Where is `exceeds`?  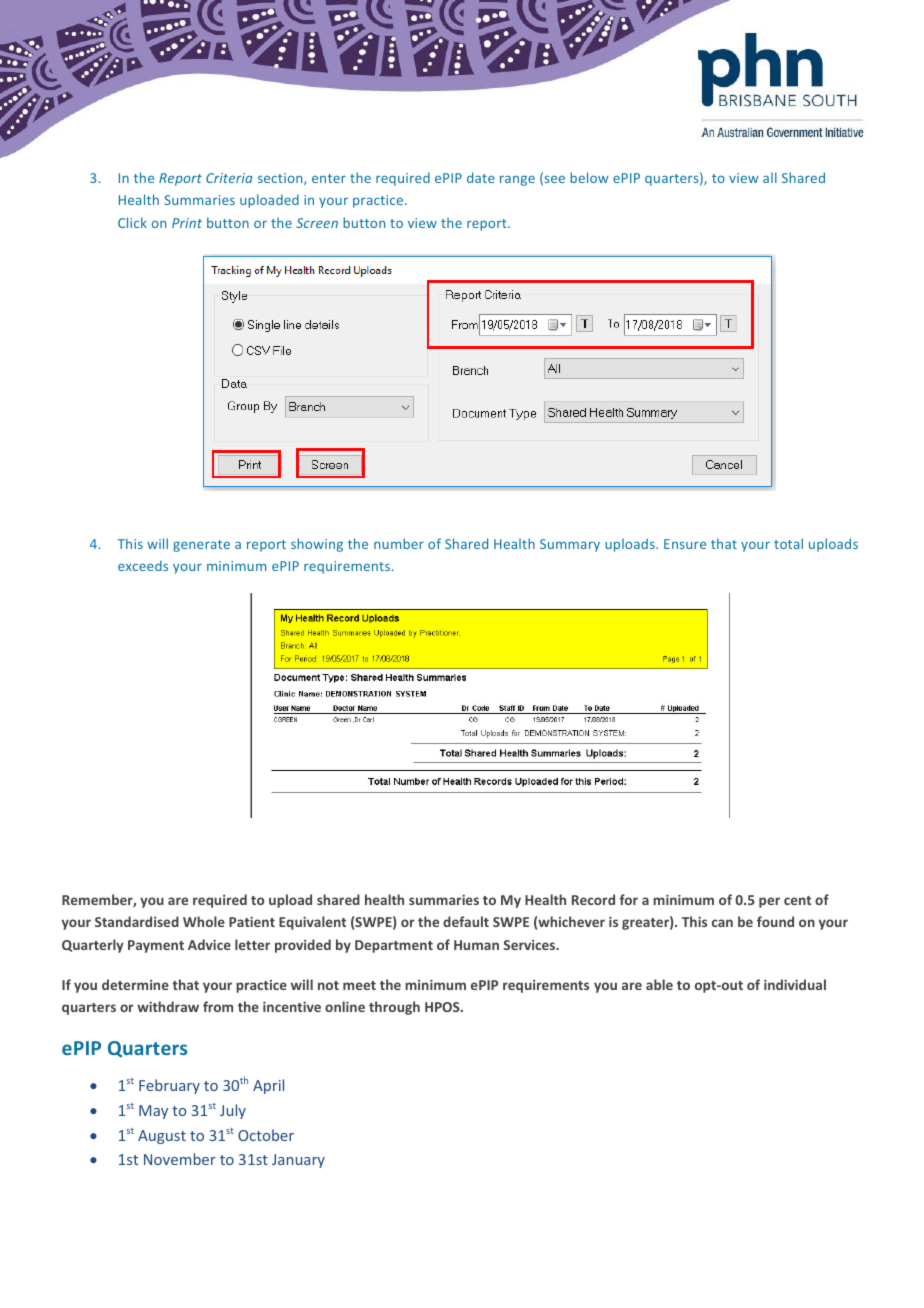 exceeds is located at coordinates (143, 565).
